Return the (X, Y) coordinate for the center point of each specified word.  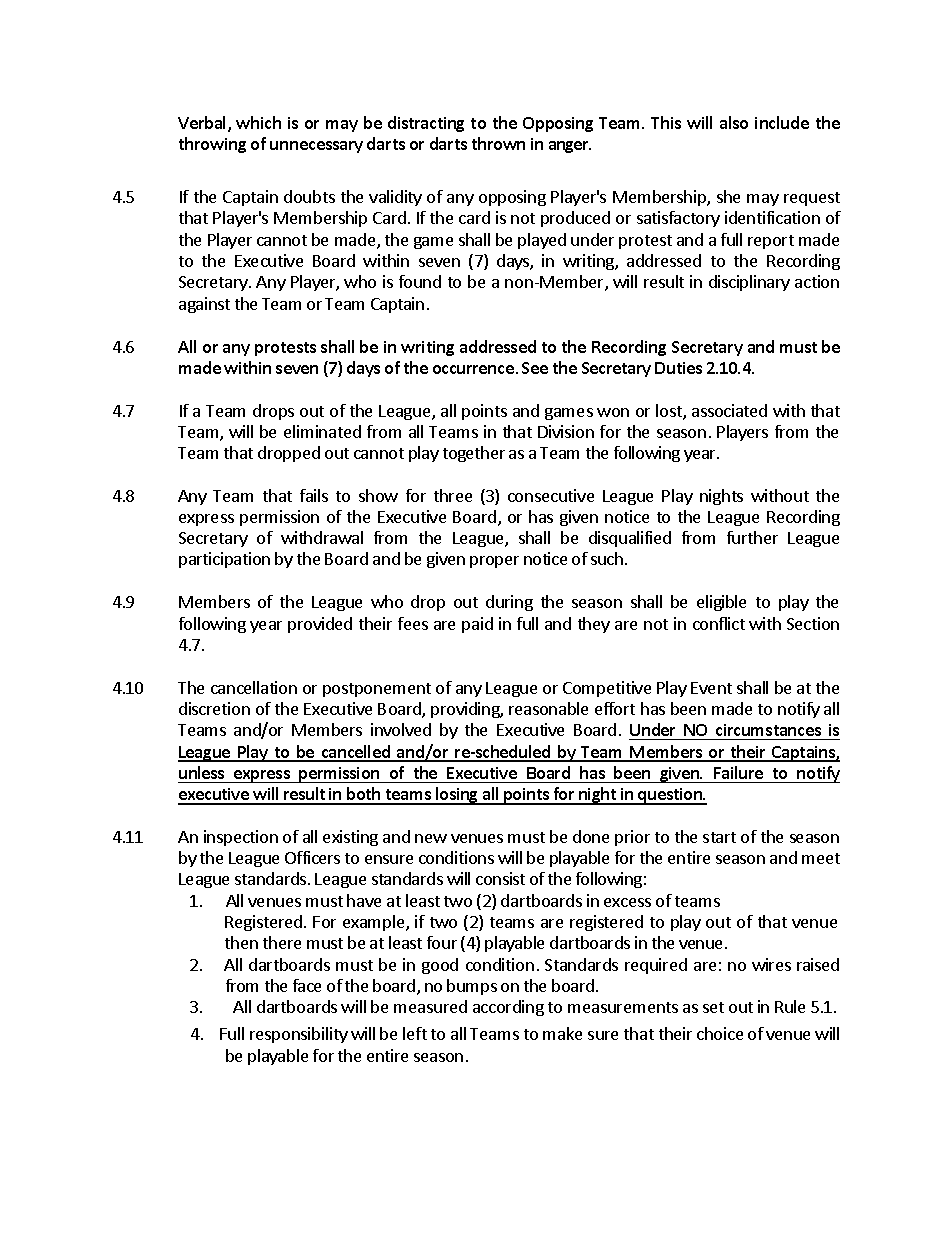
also (734, 122)
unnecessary (316, 147)
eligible (721, 603)
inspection (241, 838)
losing (457, 796)
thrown (498, 143)
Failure (738, 772)
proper (494, 562)
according (508, 1008)
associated (729, 410)
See (535, 368)
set (713, 1007)
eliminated (322, 431)
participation (224, 560)
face (307, 985)
